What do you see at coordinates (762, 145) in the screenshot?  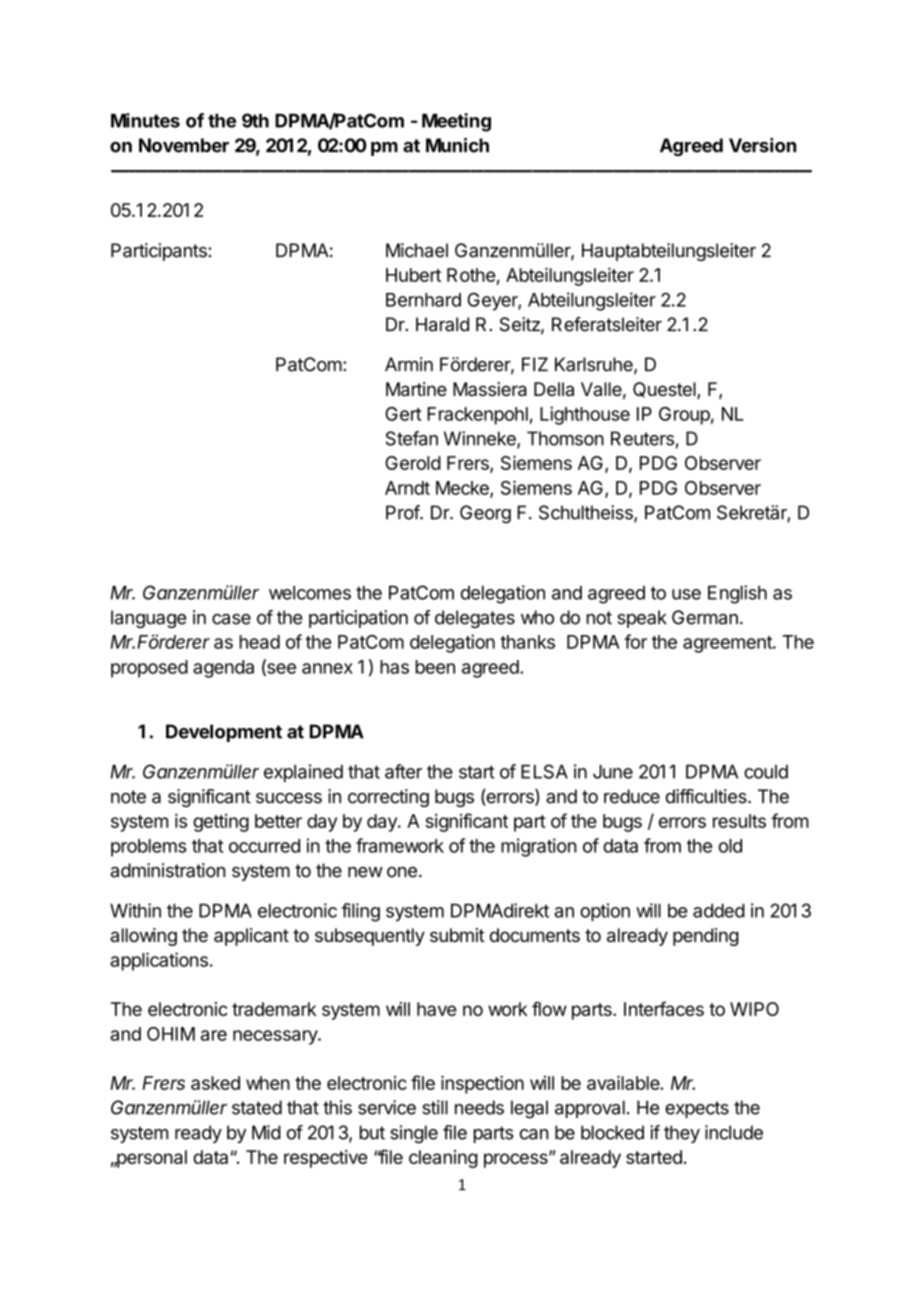 I see `Version` at bounding box center [762, 145].
